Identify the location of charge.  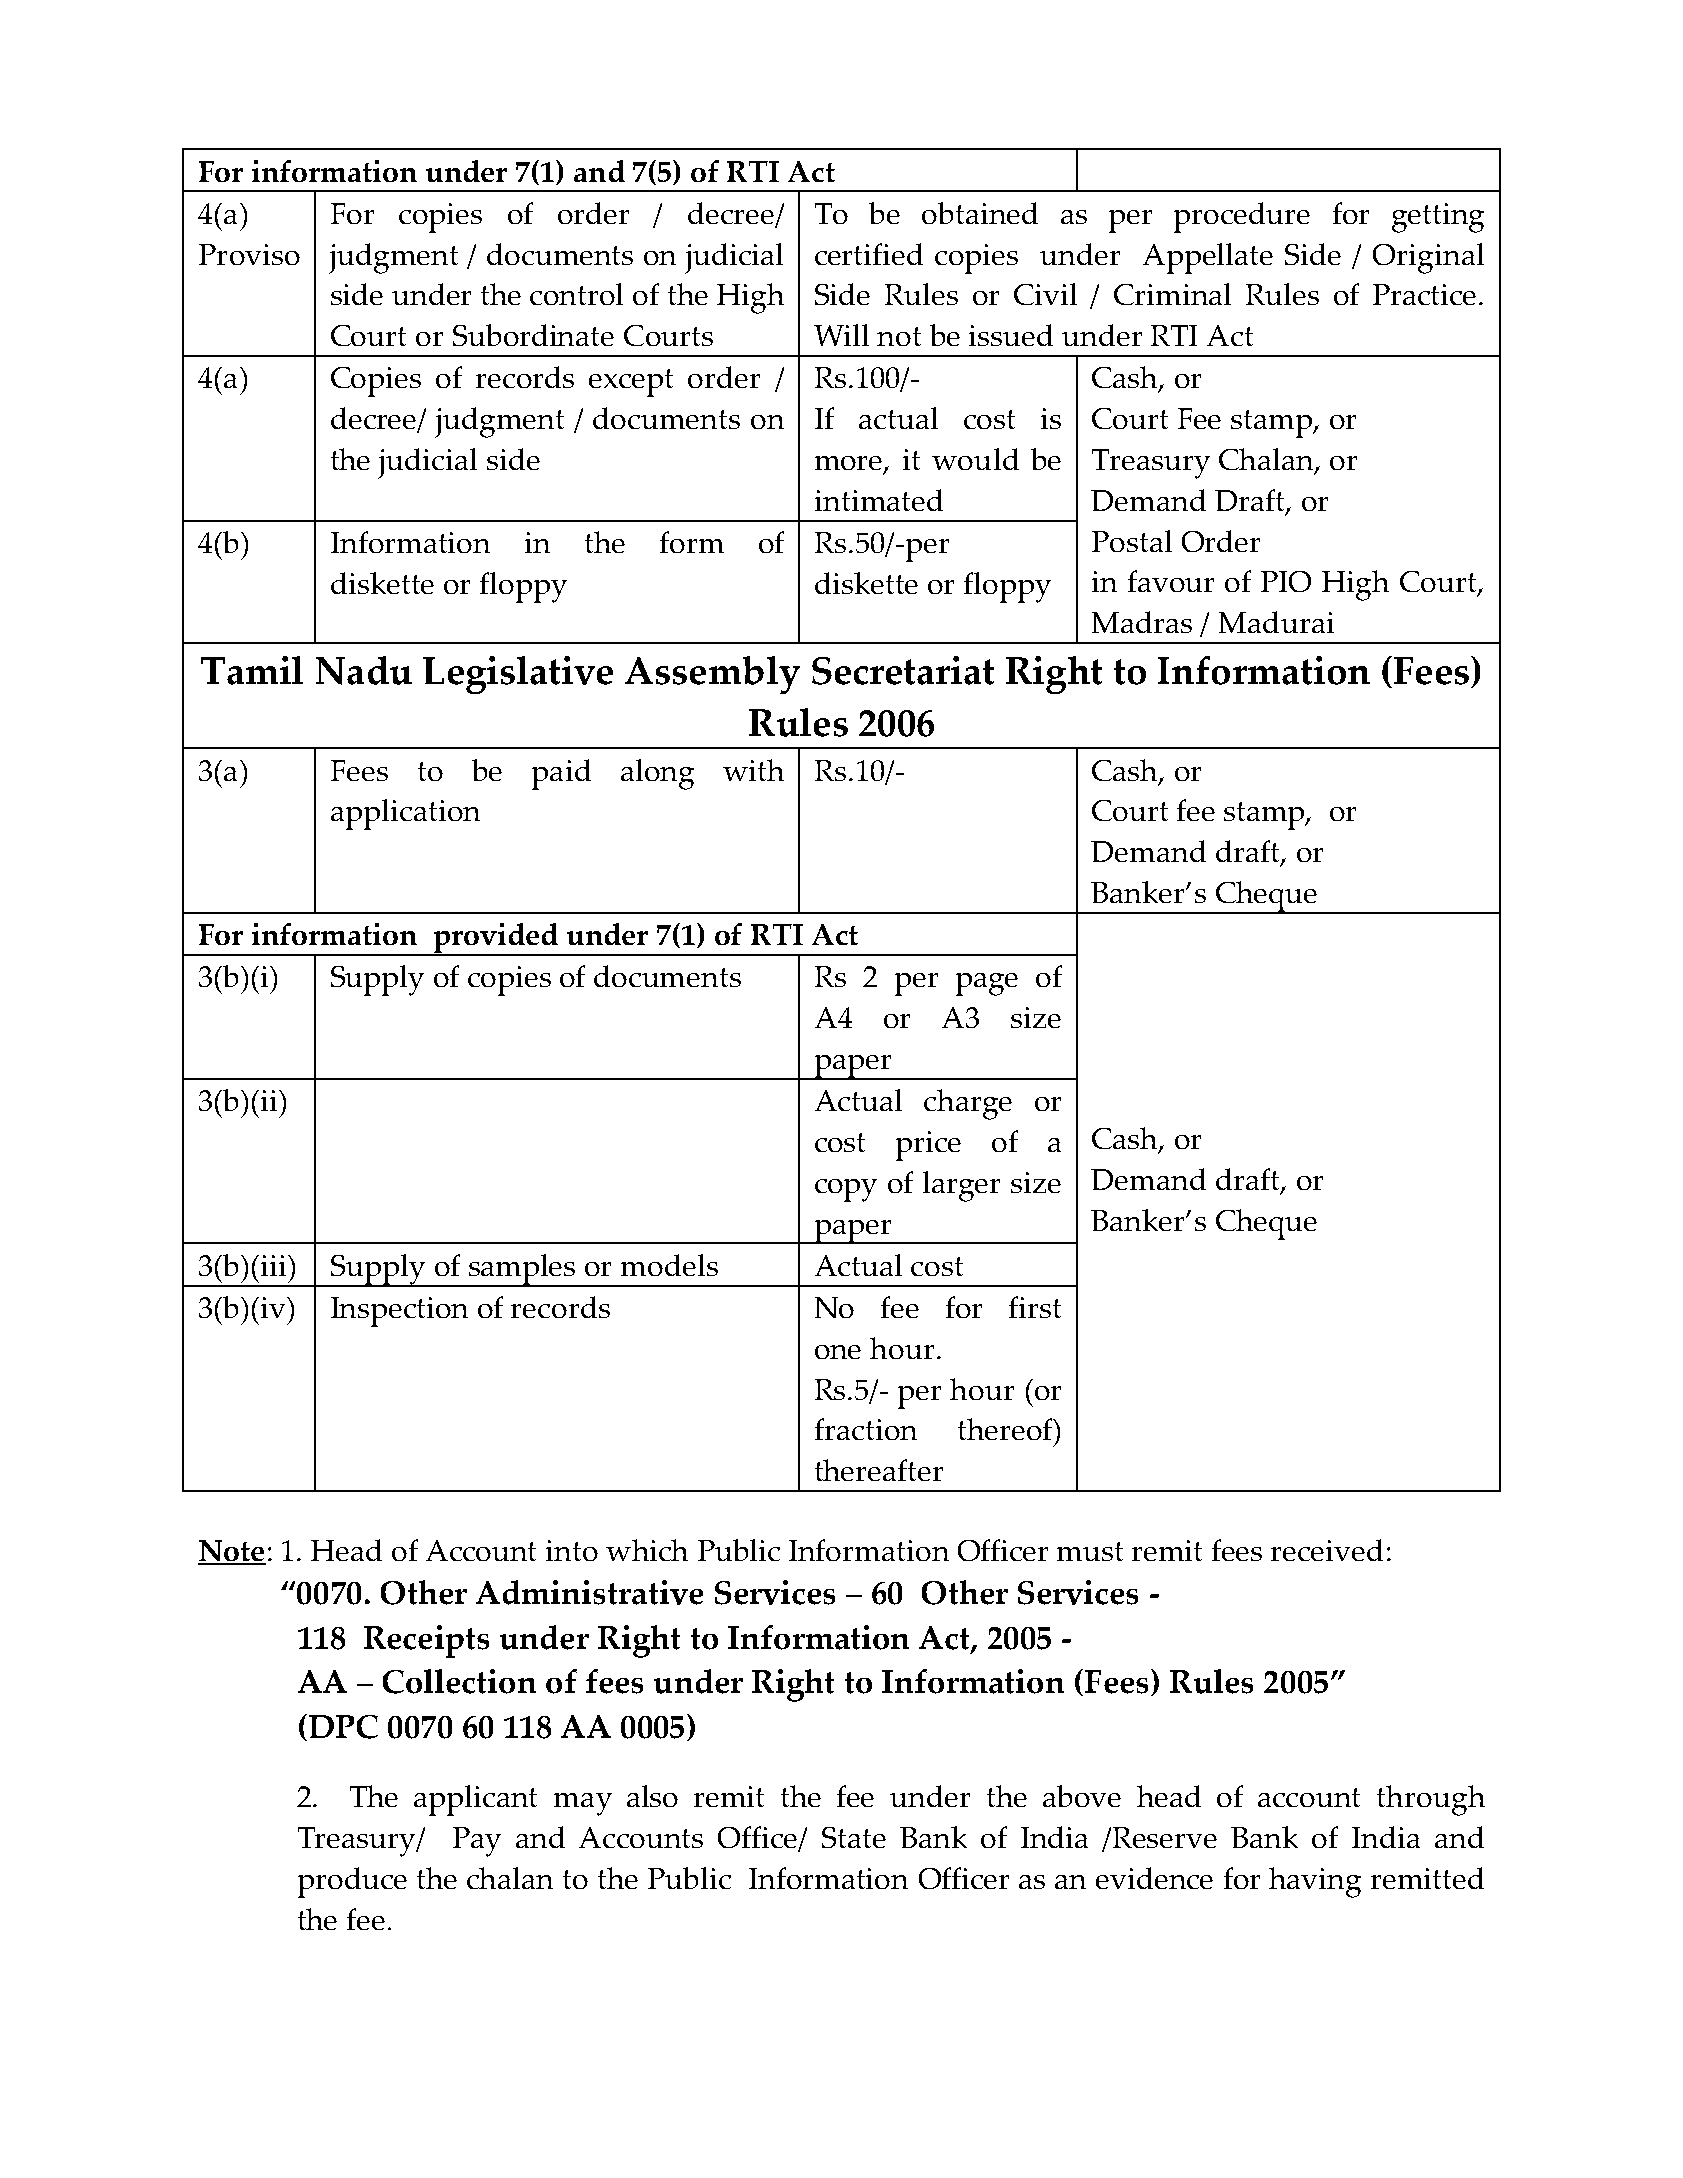
(968, 1104).
